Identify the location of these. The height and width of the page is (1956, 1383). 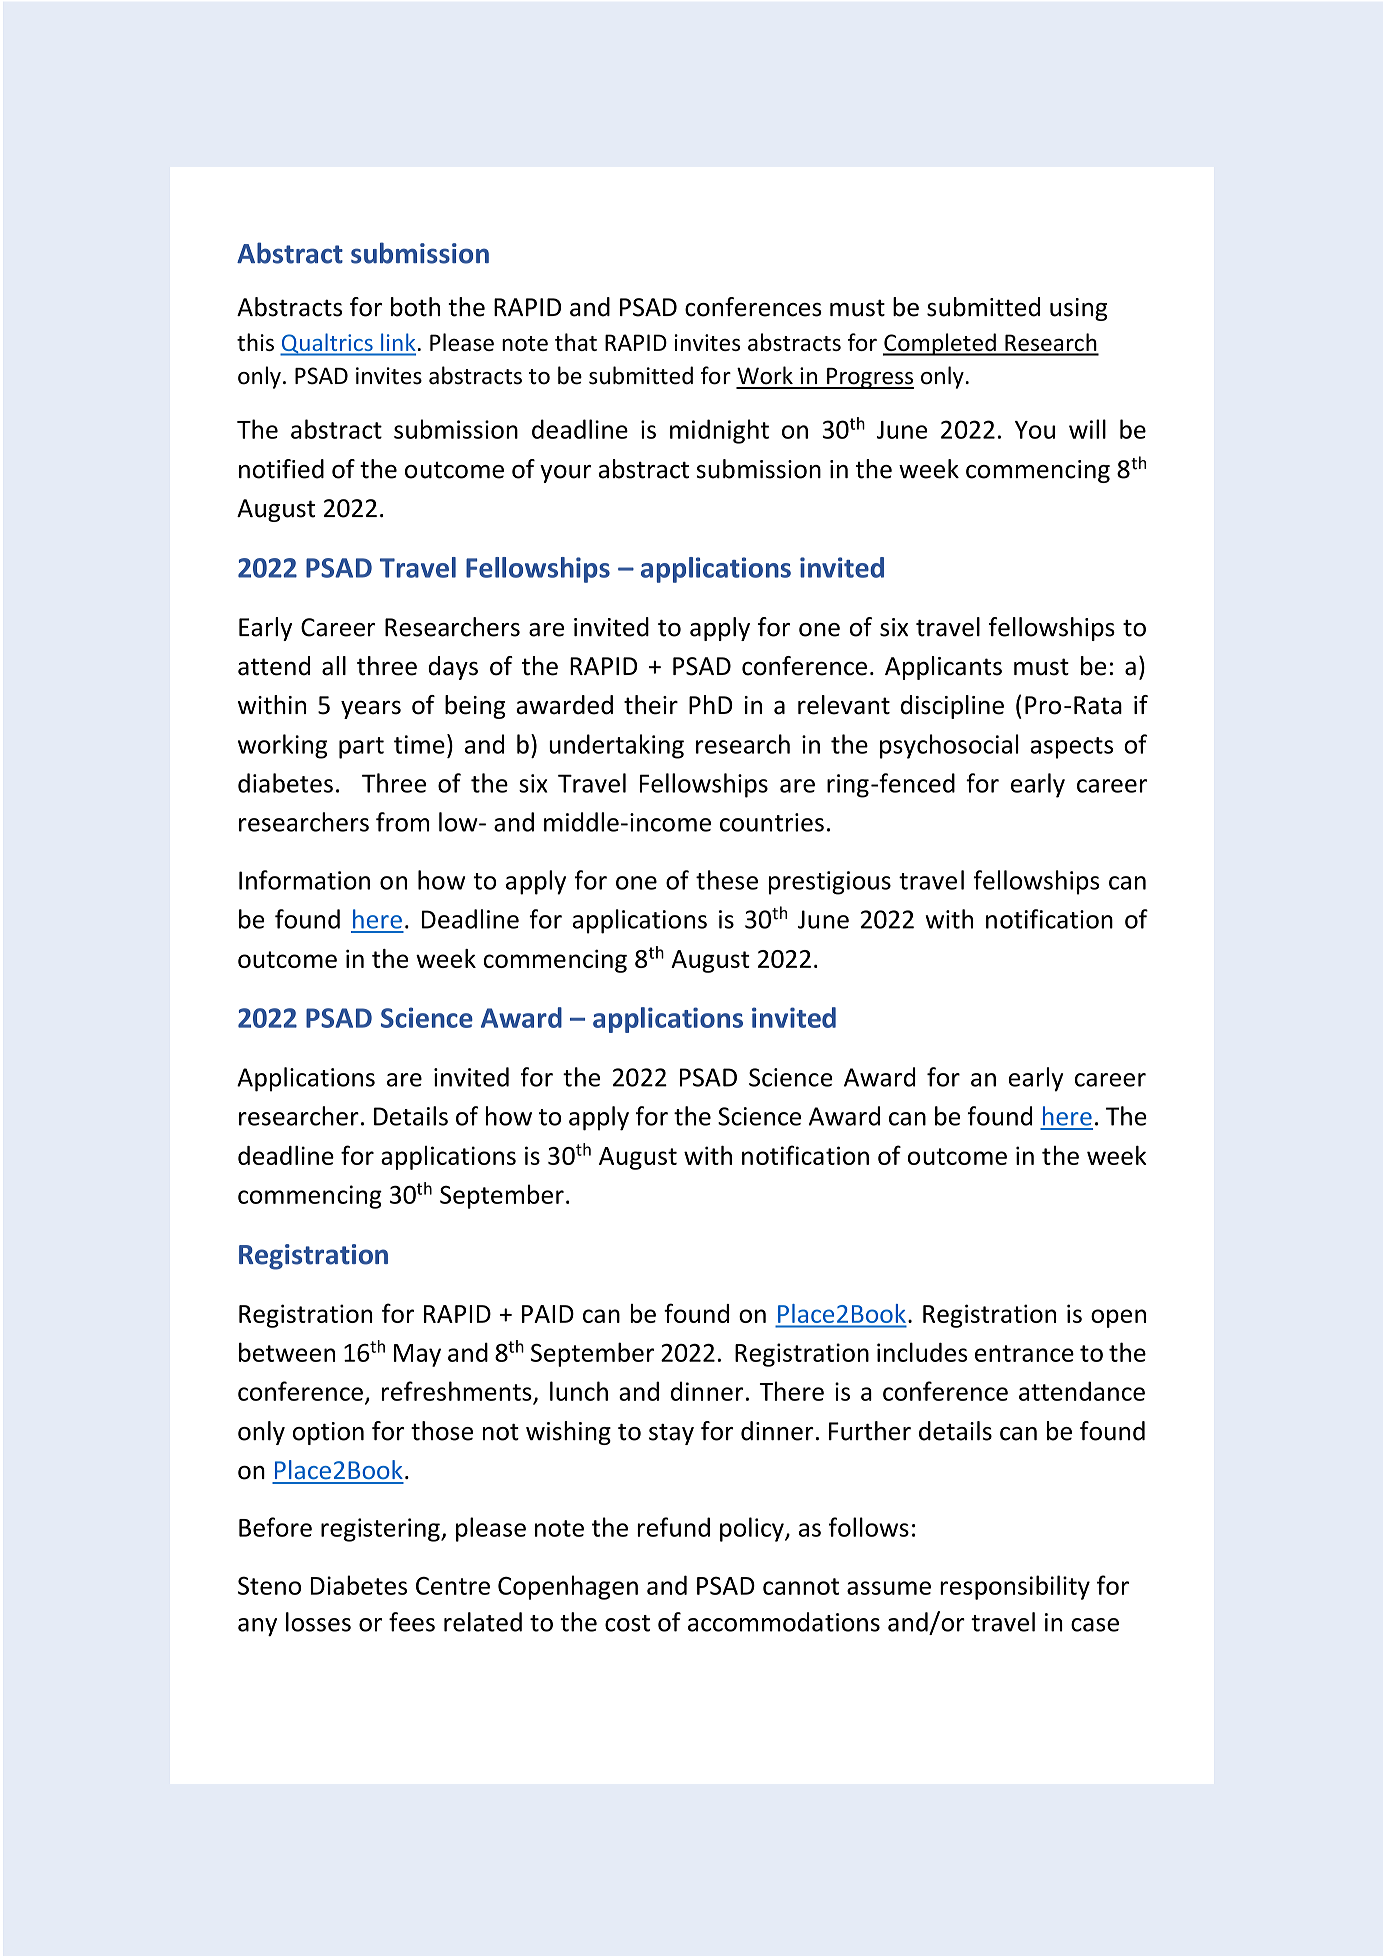
(727, 880).
